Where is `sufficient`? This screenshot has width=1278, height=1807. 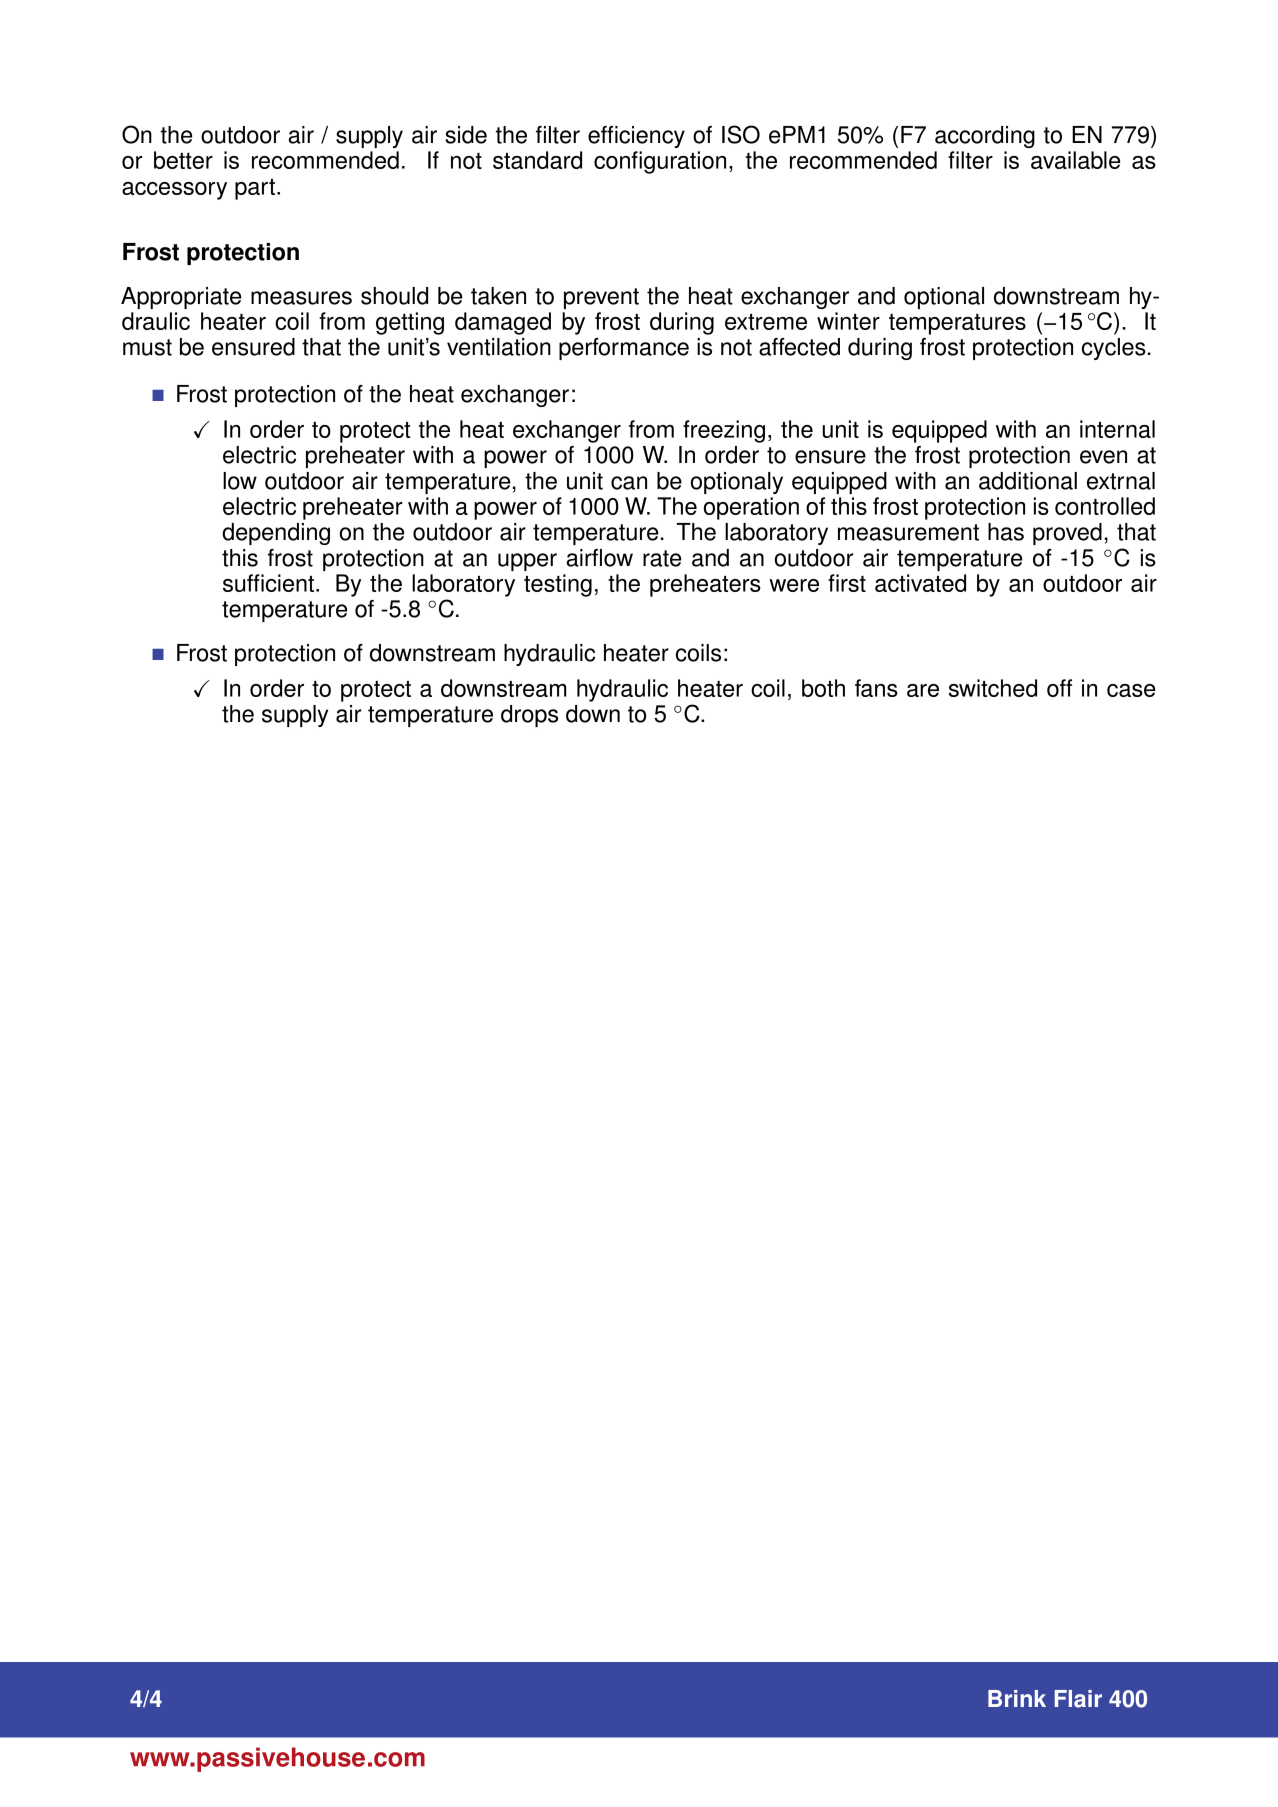 sufficient is located at coordinates (270, 583).
